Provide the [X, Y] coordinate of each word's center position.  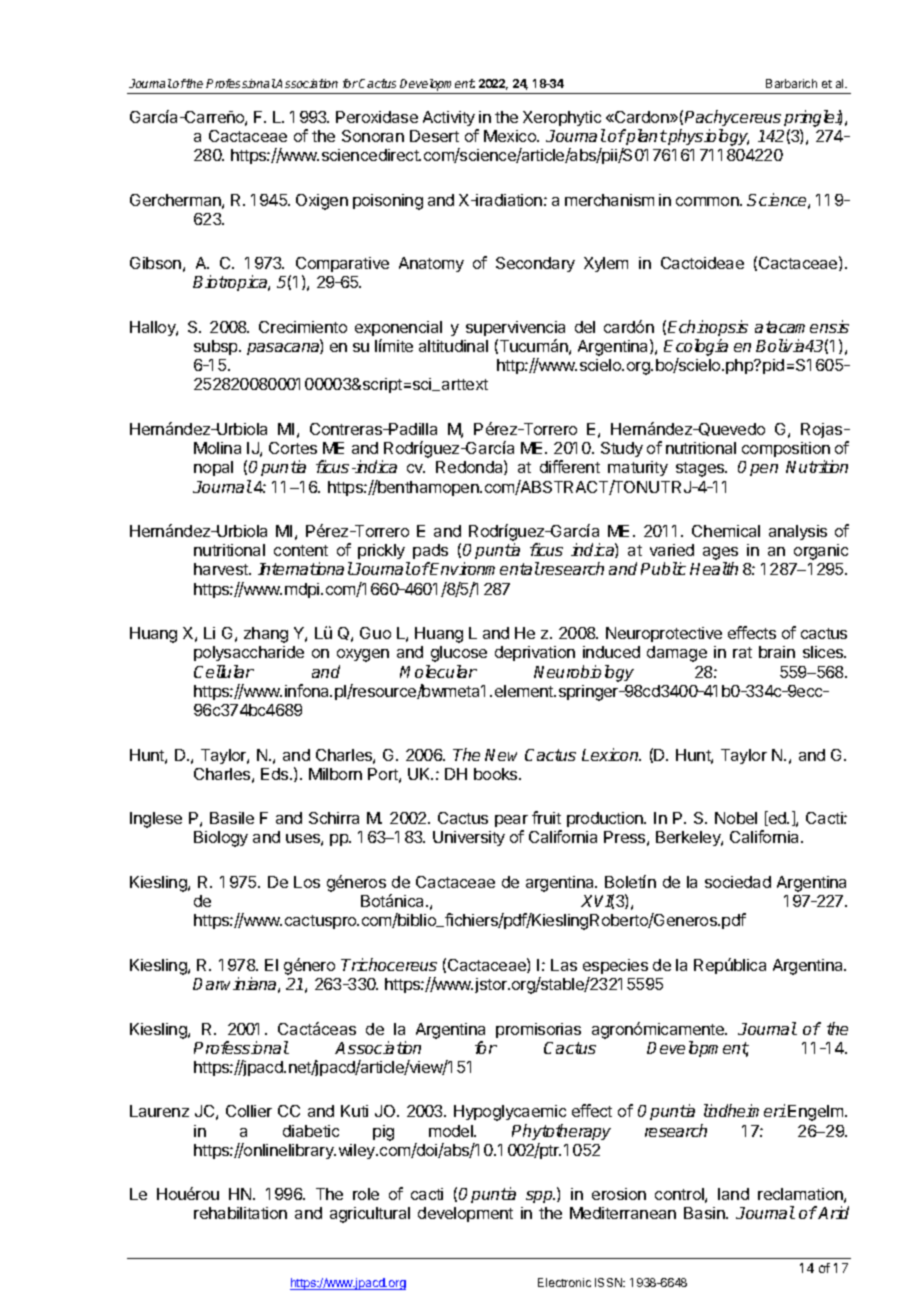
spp [540, 1197]
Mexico [511, 136]
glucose [459, 654]
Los [307, 882]
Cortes [293, 448]
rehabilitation [240, 1213]
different [570, 466]
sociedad [738, 882]
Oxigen [322, 202]
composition [786, 451]
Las [564, 965]
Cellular [224, 671]
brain [777, 652]
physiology [707, 137]
